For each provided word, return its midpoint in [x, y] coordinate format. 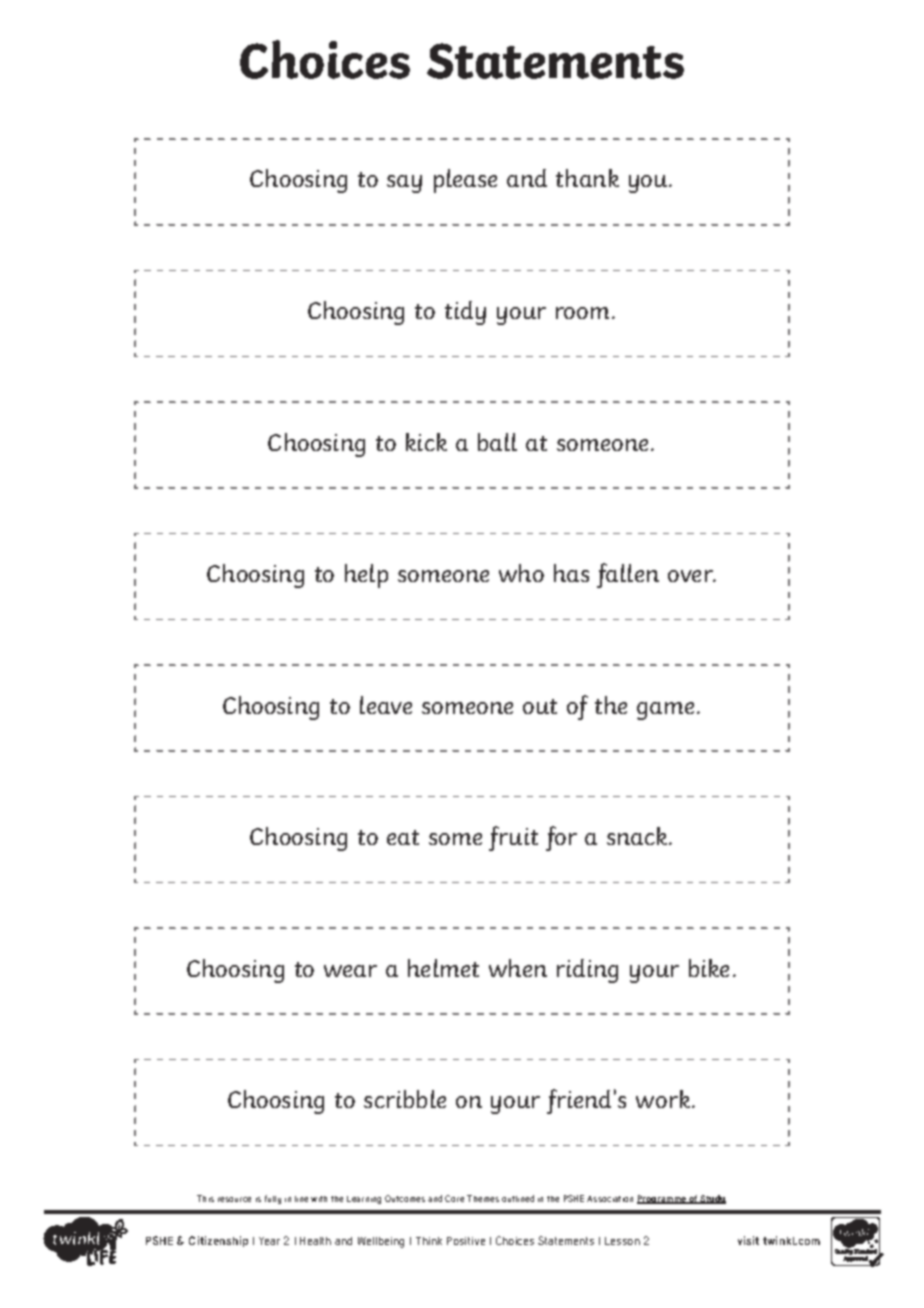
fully [273, 1199]
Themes [483, 1198]
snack [638, 836]
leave [386, 705]
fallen [628, 575]
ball [497, 442]
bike [709, 968]
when [518, 968]
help [366, 576]
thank [587, 178]
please [465, 181]
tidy [465, 313]
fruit [513, 838]
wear [350, 971]
